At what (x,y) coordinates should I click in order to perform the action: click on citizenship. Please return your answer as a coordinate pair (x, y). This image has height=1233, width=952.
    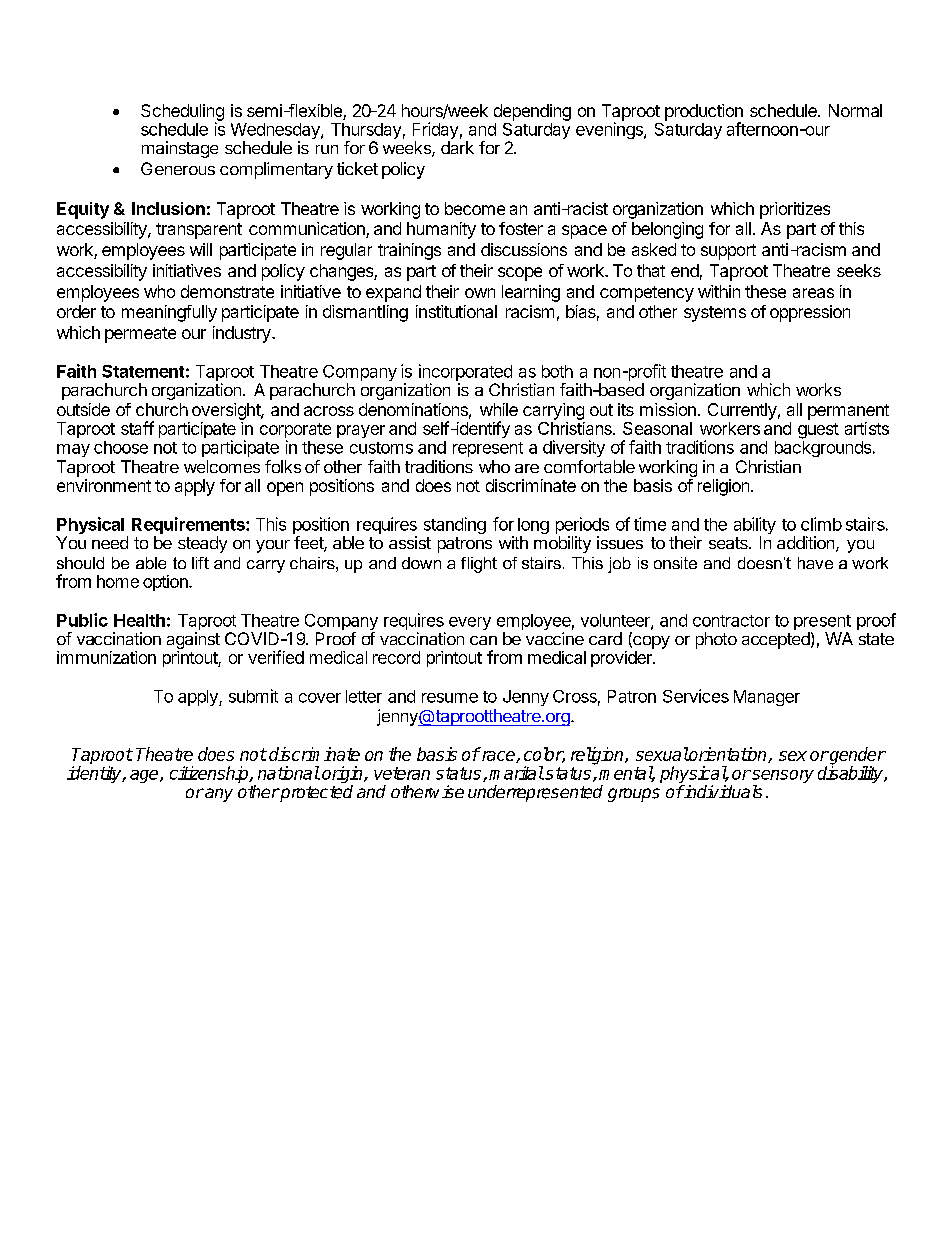
    Looking at the image, I should click on (210, 774).
